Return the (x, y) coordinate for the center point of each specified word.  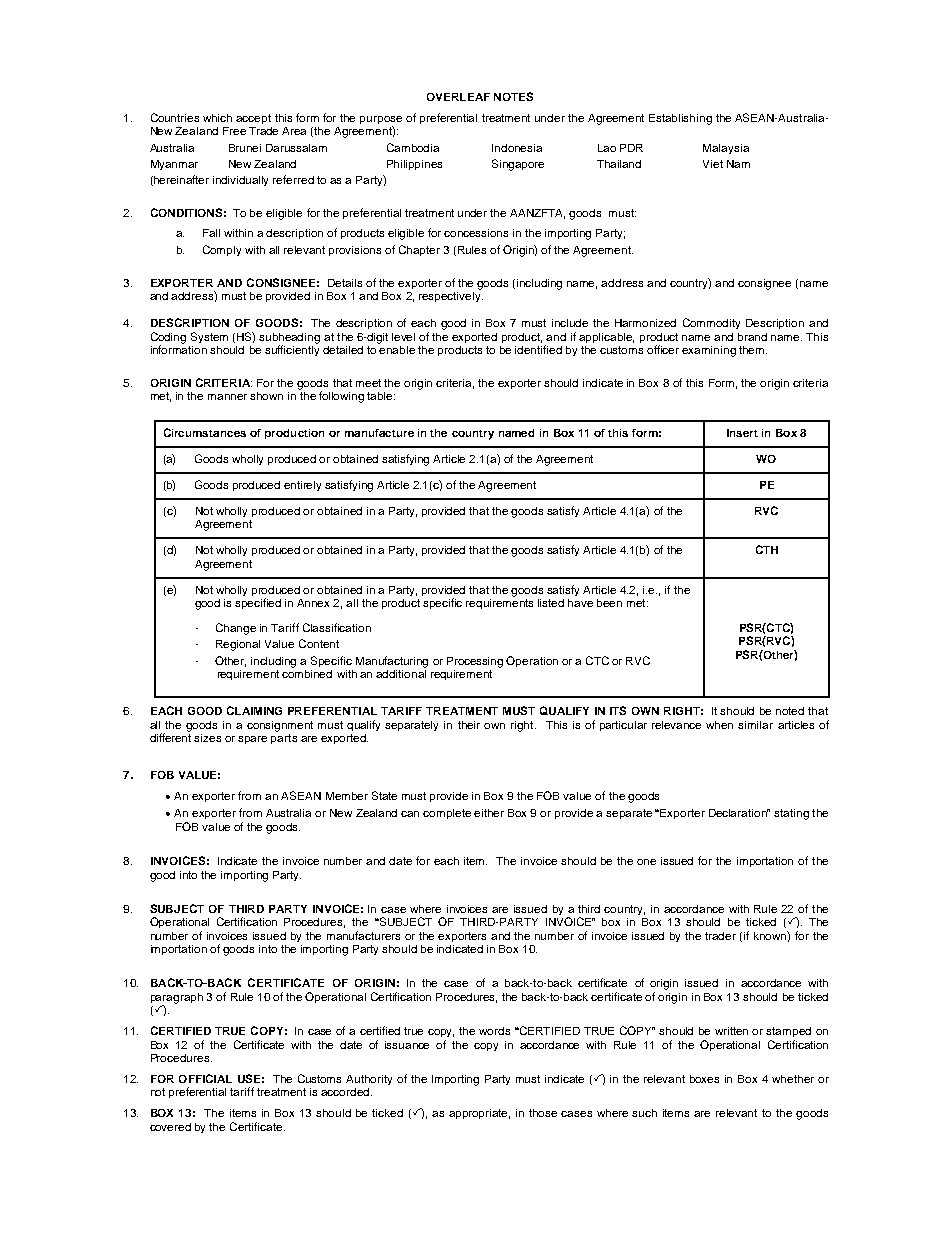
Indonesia (517, 148)
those (543, 1113)
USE (249, 1078)
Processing (475, 662)
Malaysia (726, 149)
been (609, 603)
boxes (704, 1079)
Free (234, 131)
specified (258, 603)
